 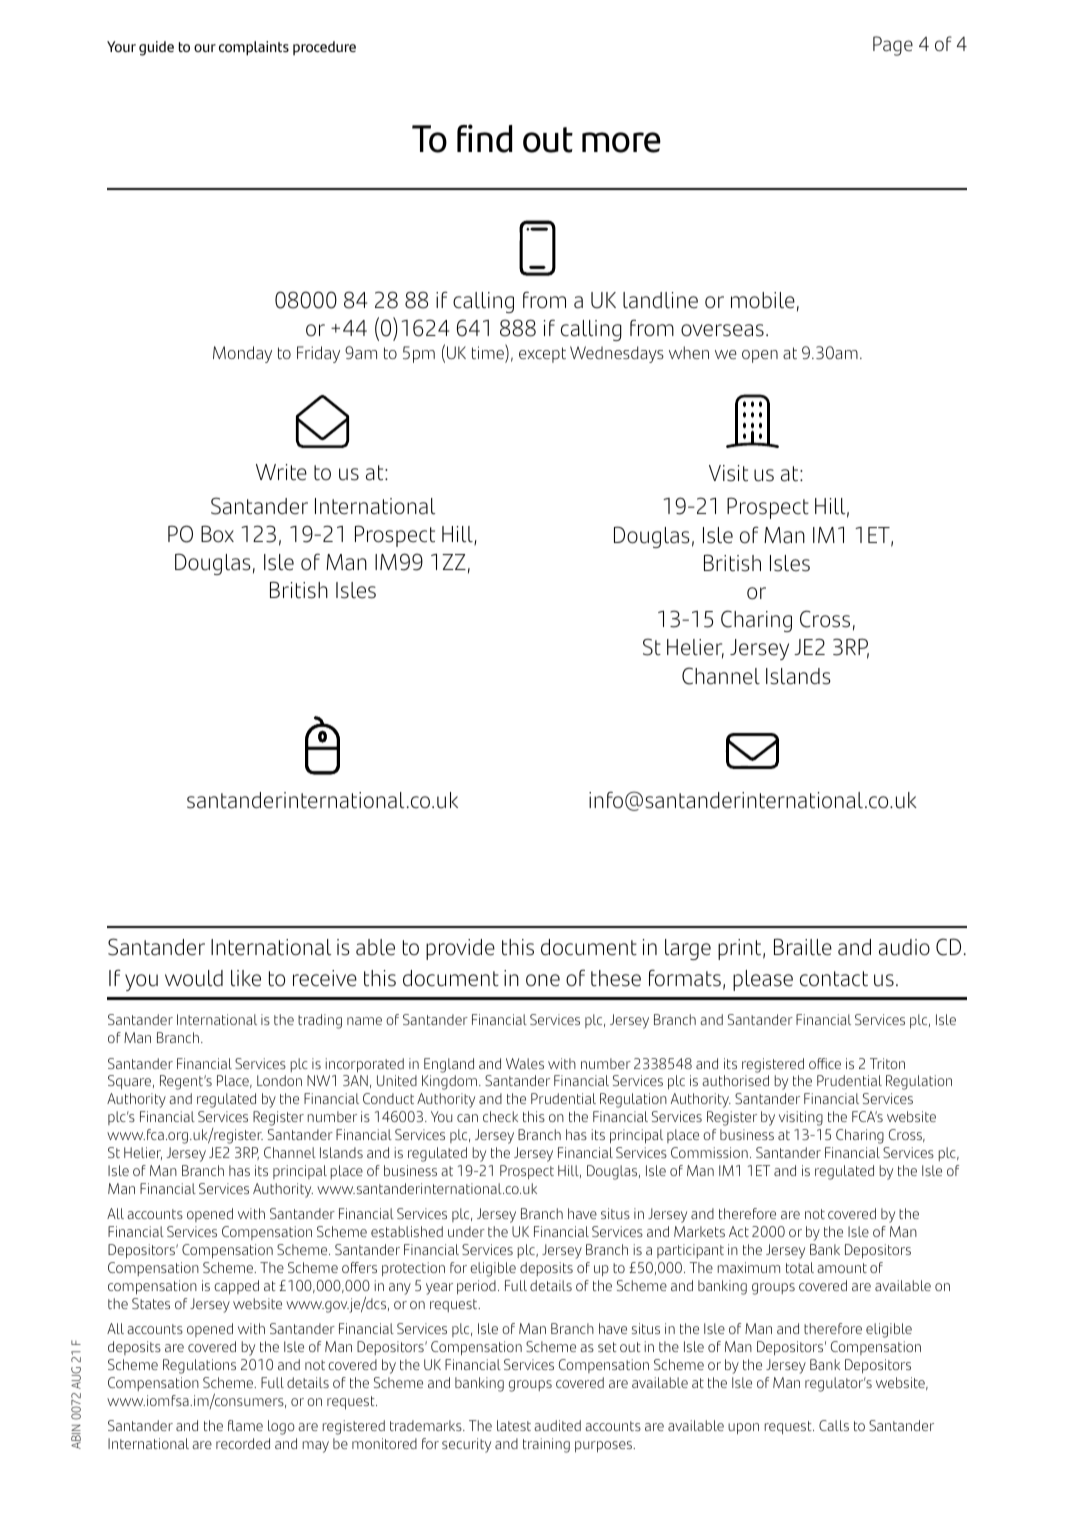 I want to click on latest, so click(x=514, y=1425).
